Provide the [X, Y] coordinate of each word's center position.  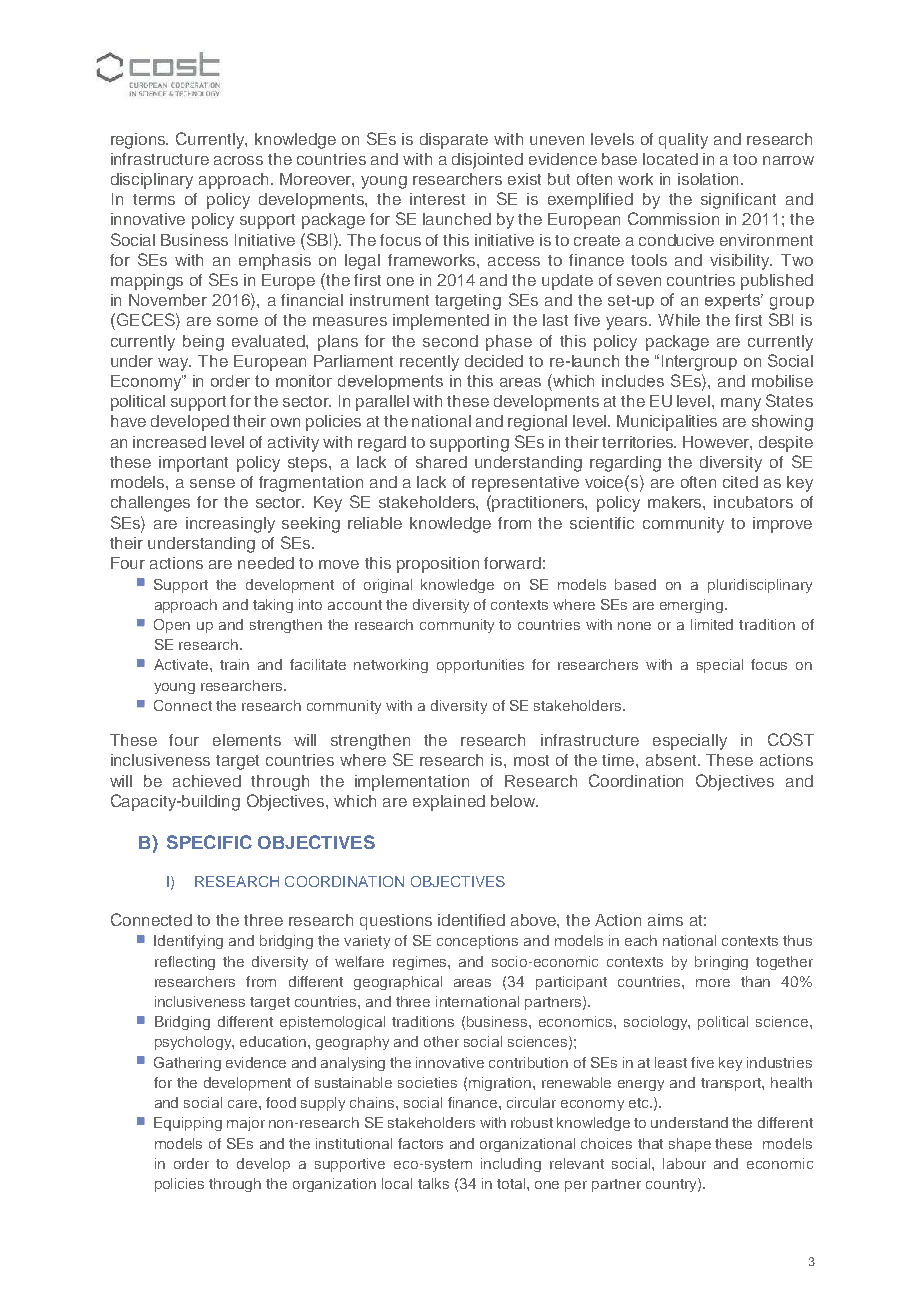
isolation [710, 179]
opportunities [480, 666]
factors [420, 1143]
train [234, 664]
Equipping [188, 1124]
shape [690, 1145]
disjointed [487, 161]
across [238, 160]
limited [712, 624]
